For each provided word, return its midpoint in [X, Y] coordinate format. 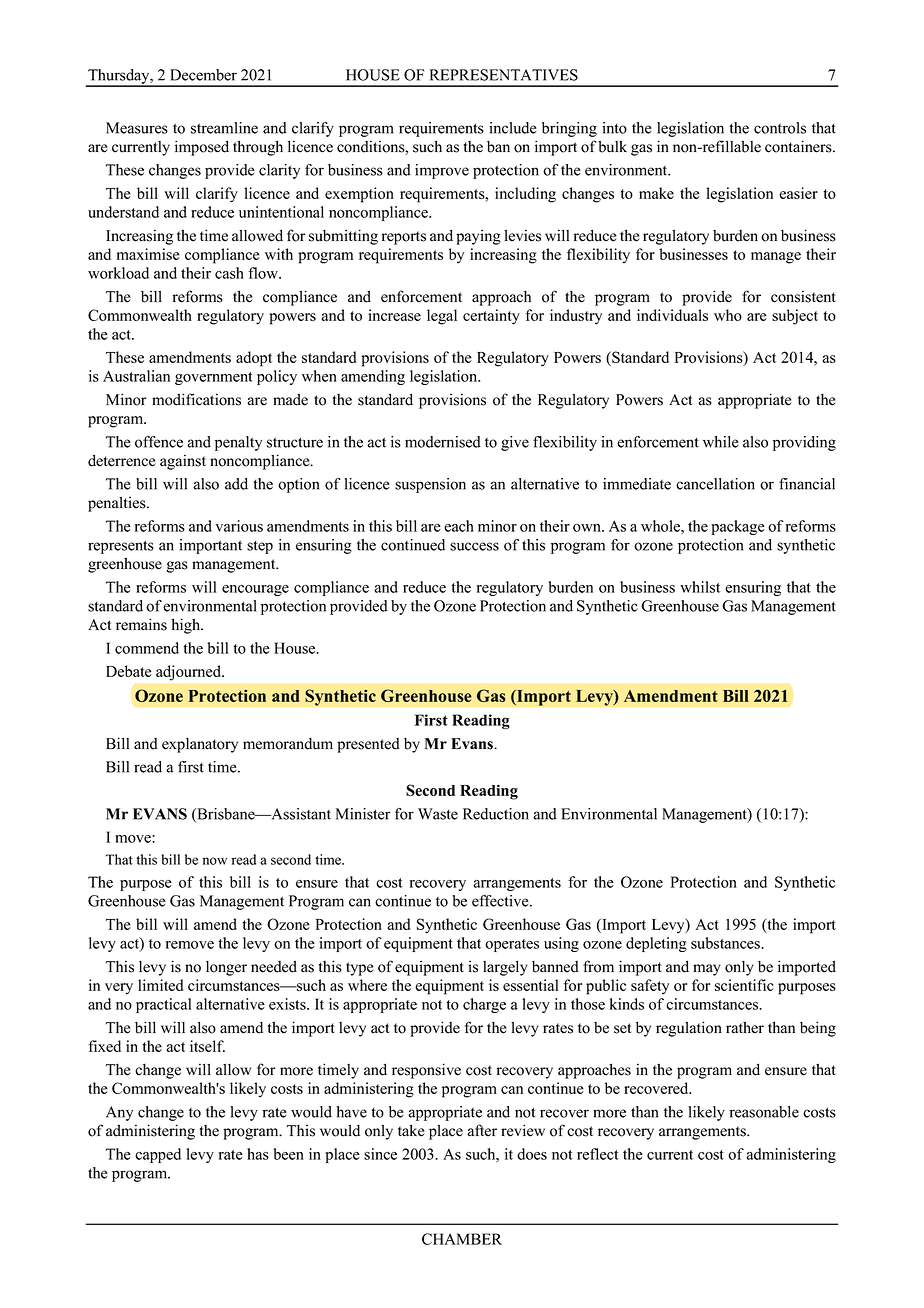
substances [726, 943]
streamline [224, 128]
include [513, 128]
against [183, 462]
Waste [438, 814]
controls [780, 128]
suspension [430, 485]
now [215, 861]
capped [158, 1155]
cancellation [715, 484]
